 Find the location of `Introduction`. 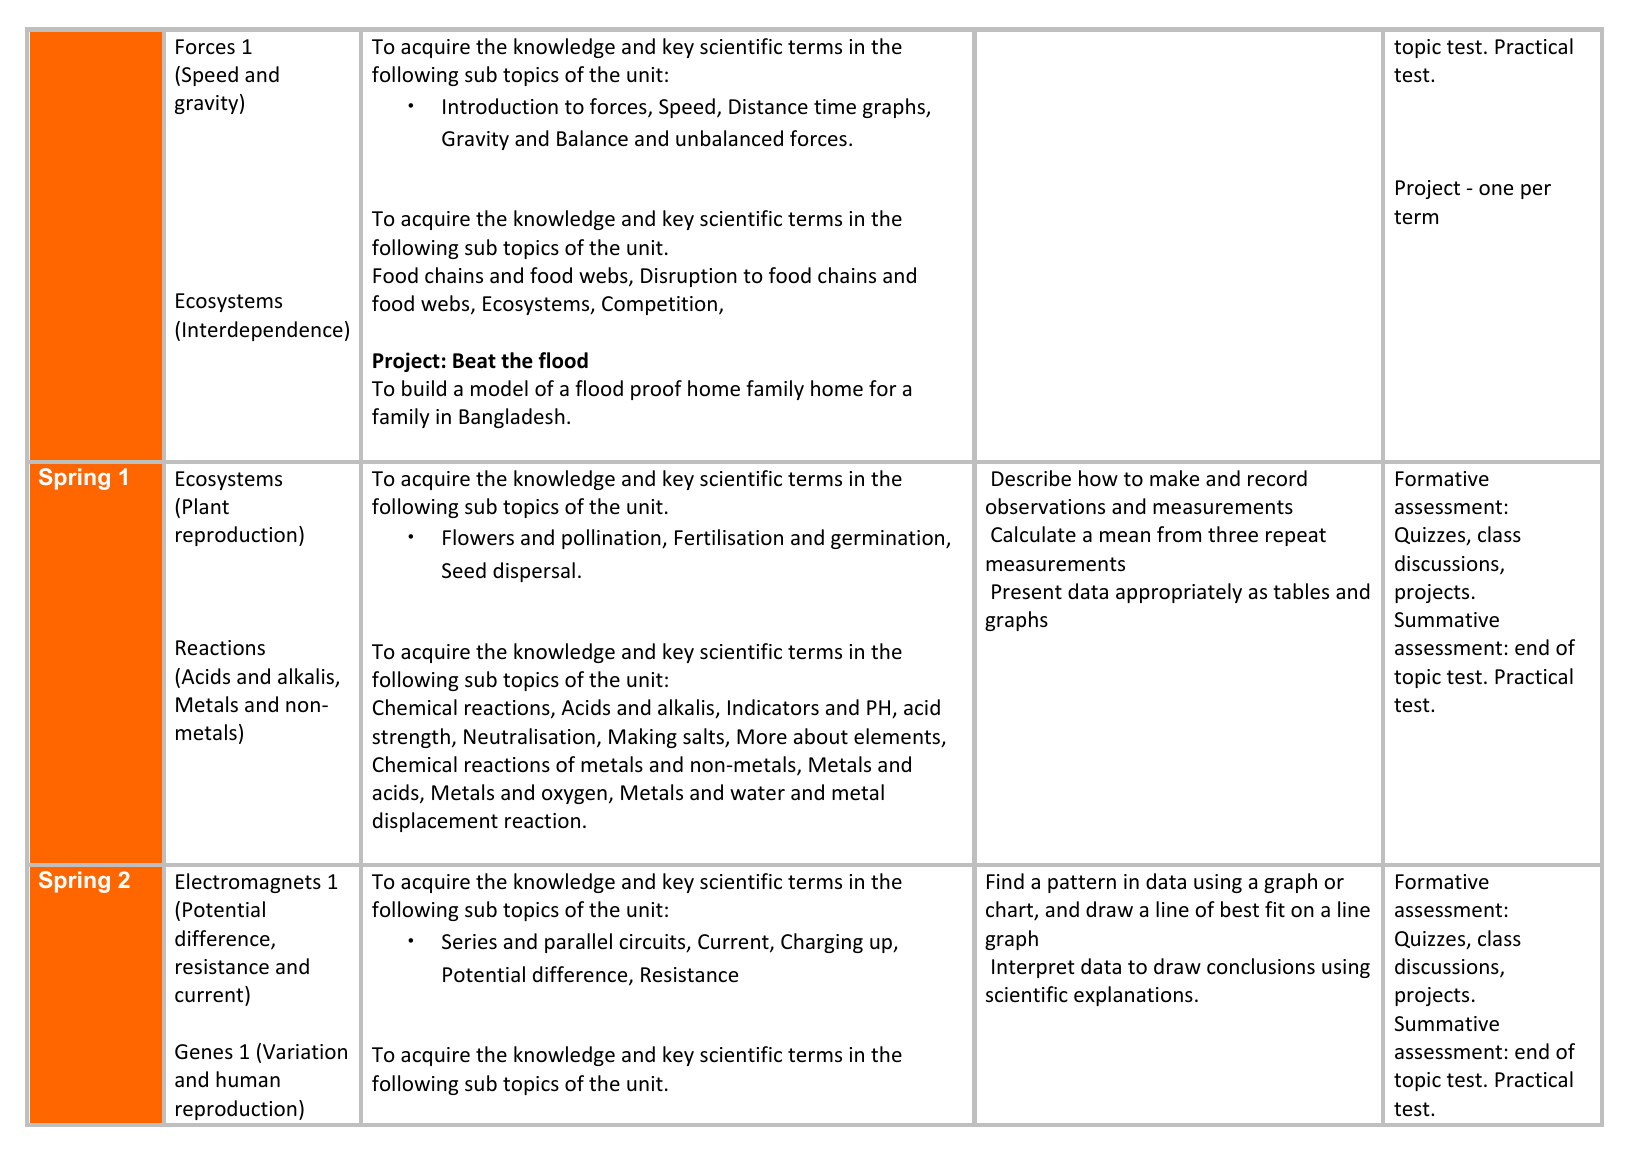

Introduction is located at coordinates (500, 106).
